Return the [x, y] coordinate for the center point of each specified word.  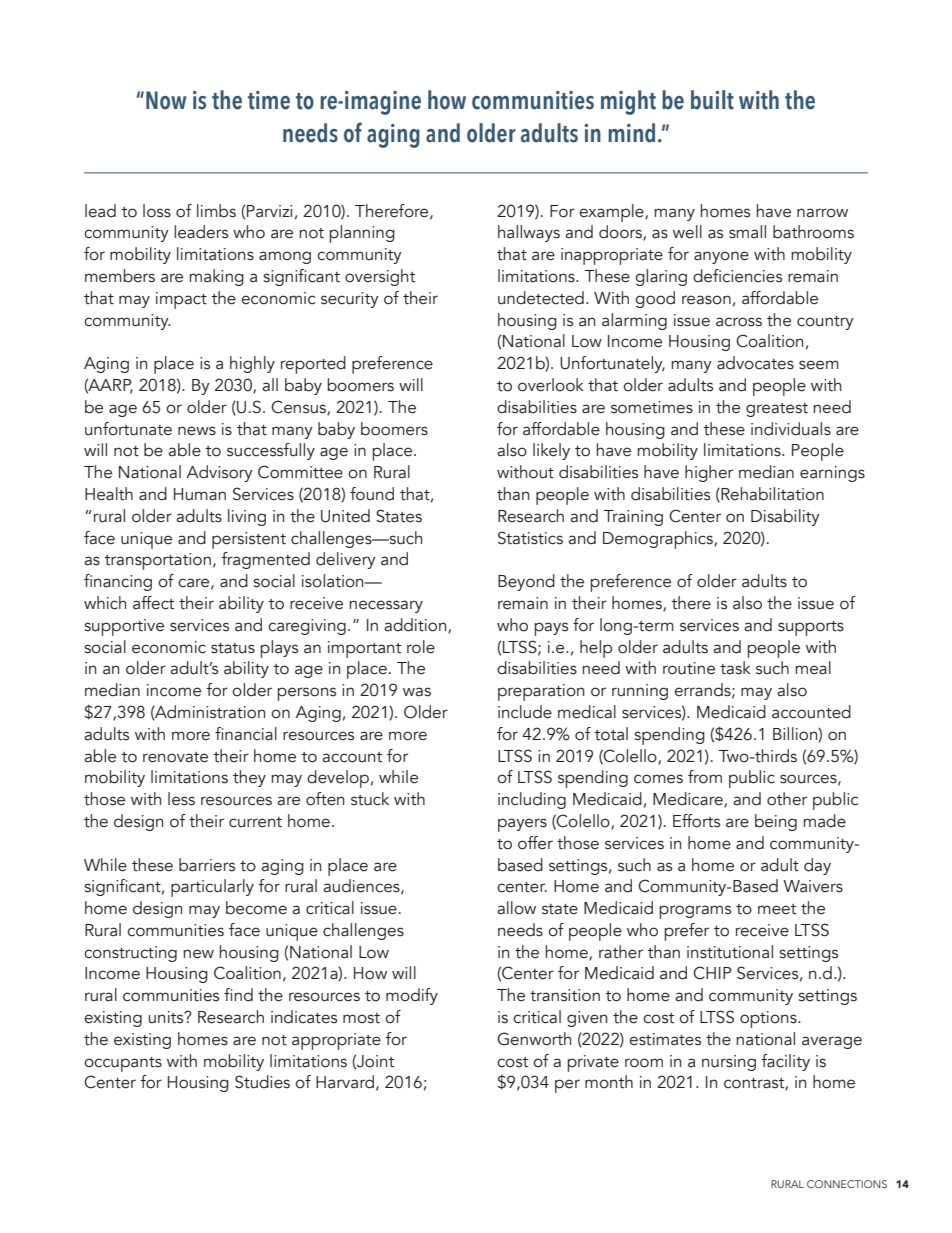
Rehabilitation [771, 494]
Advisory [219, 473]
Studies [262, 1082]
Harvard [345, 1082]
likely [551, 451]
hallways [529, 233]
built [712, 100]
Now [166, 100]
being [776, 822]
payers [522, 825]
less [181, 799]
